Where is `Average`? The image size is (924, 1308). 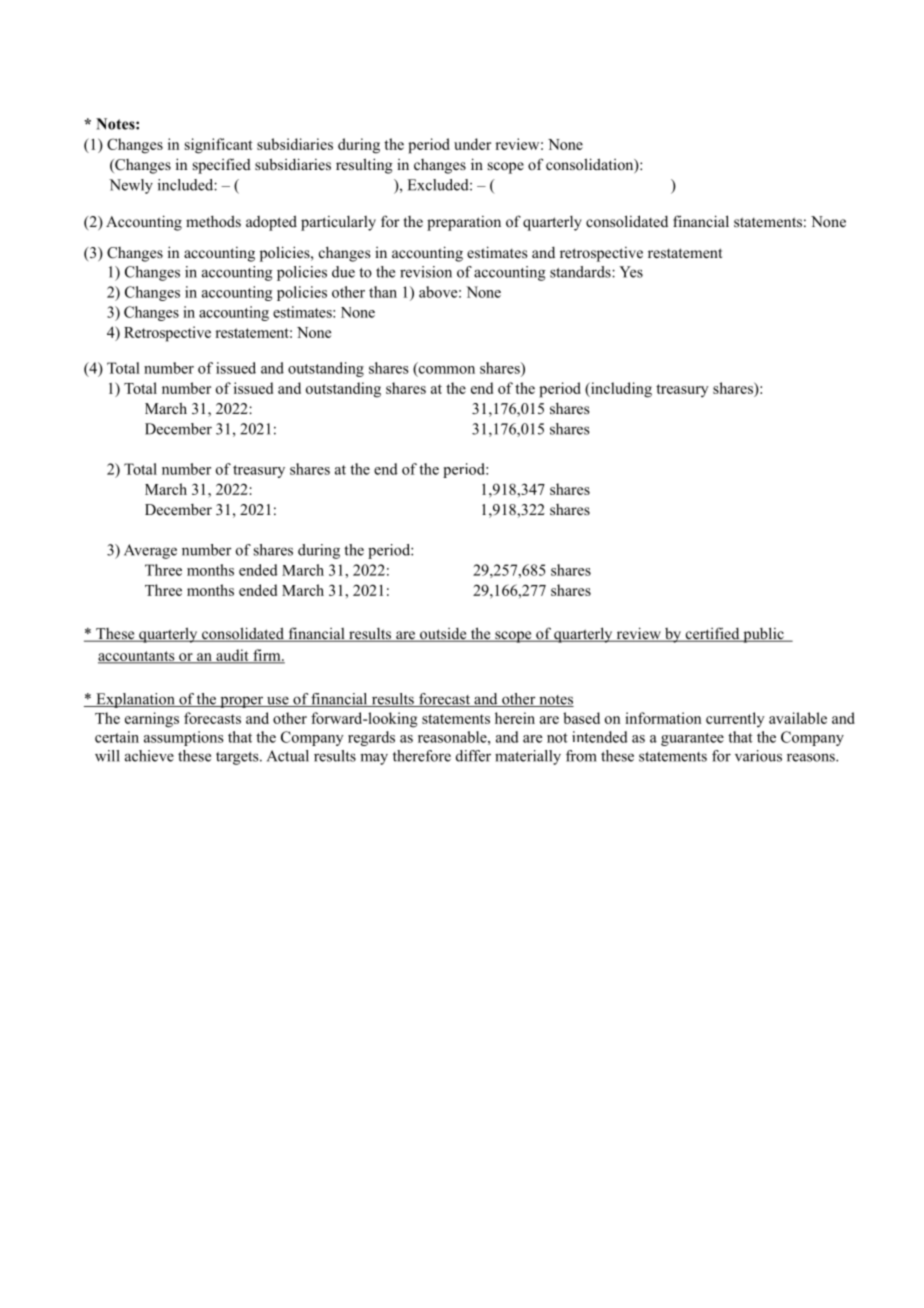 Average is located at coordinates (150, 551).
